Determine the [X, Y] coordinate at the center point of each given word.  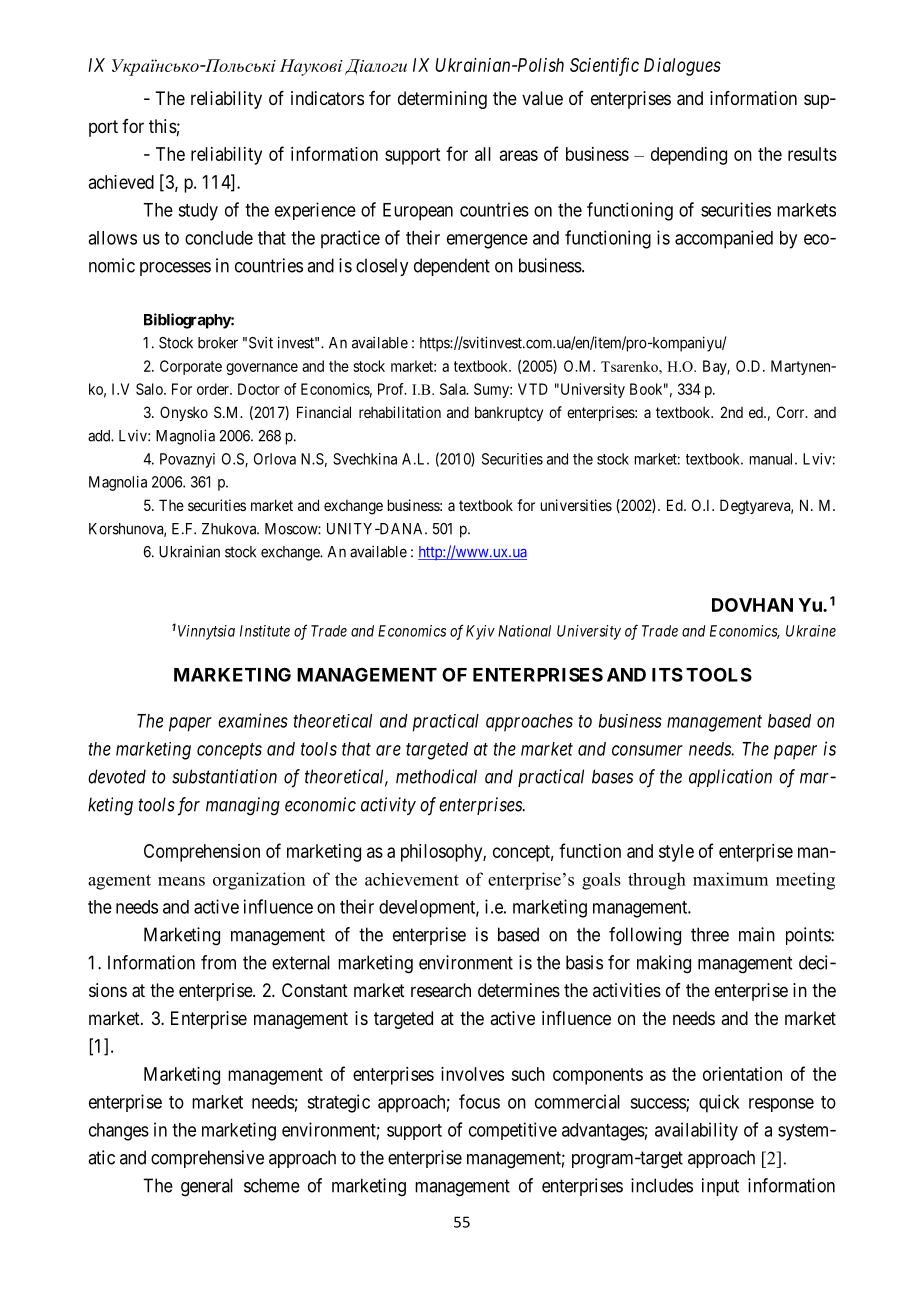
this [163, 126]
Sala [454, 389]
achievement [412, 879]
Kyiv [480, 632]
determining [442, 100]
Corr [792, 412]
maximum [730, 879]
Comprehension [202, 853]
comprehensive [207, 1159]
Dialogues [682, 67]
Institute [265, 631]
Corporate [191, 367]
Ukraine [811, 631]
